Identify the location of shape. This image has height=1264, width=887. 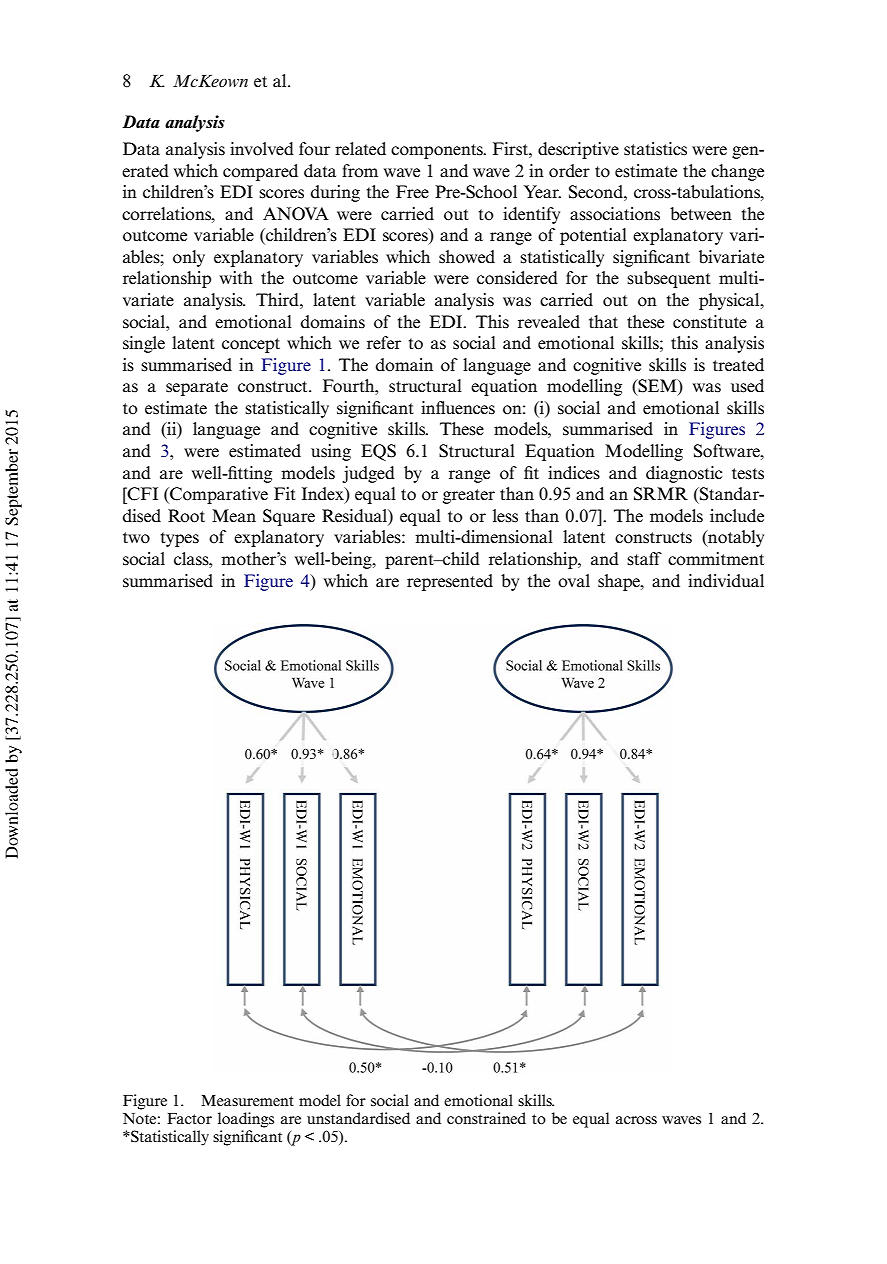
(620, 582).
